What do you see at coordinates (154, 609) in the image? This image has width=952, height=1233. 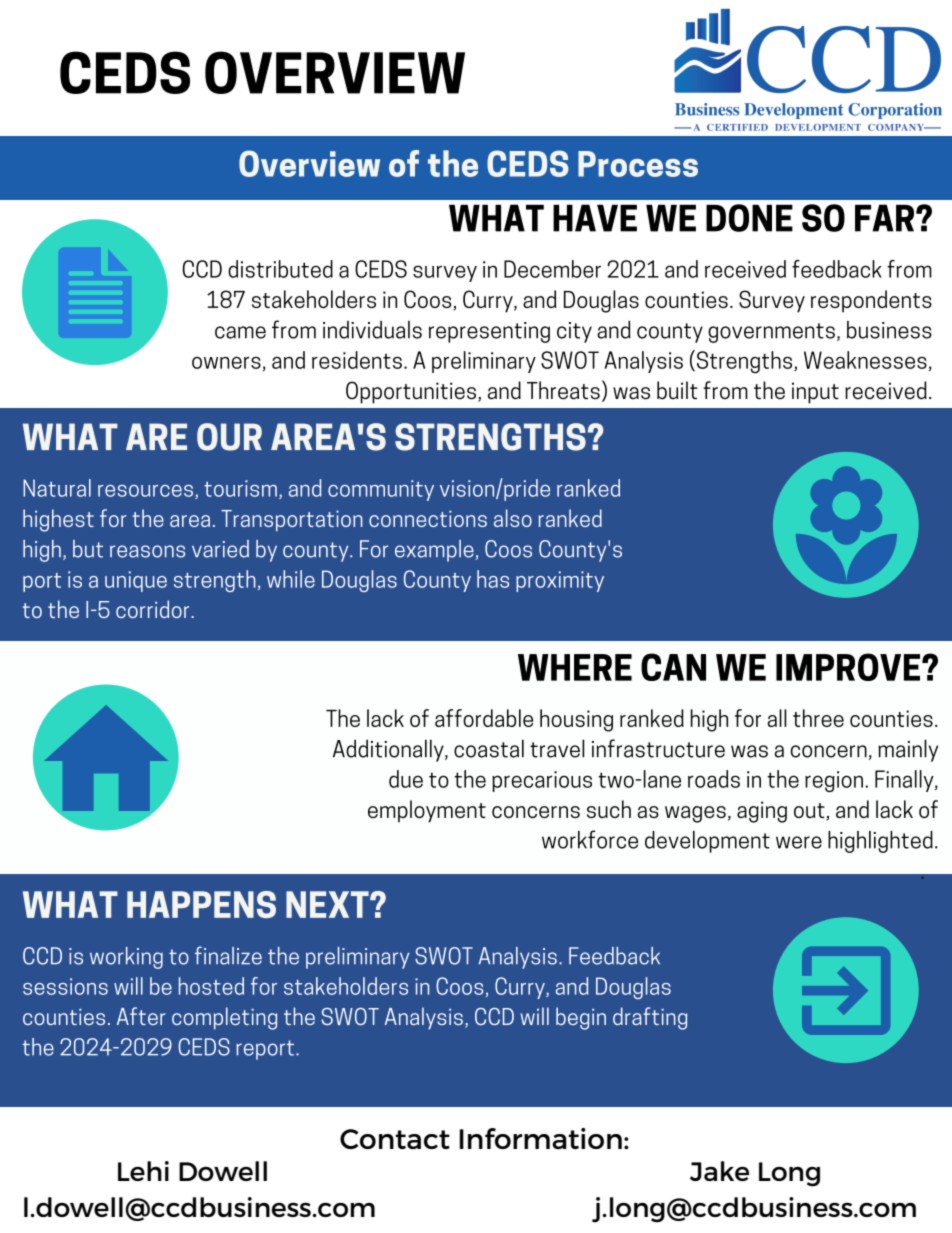 I see `corridor` at bounding box center [154, 609].
